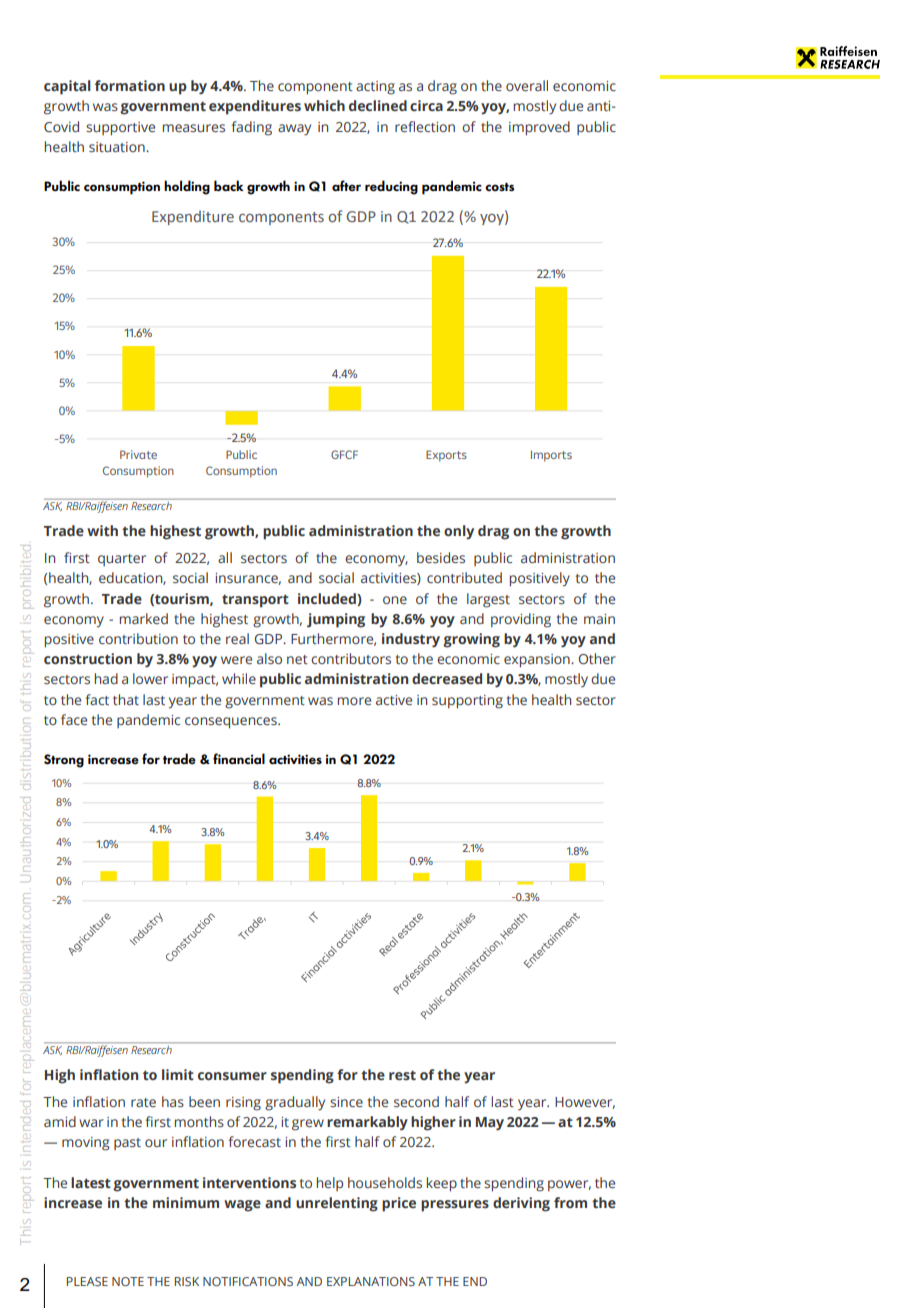  I want to click on included, so click(328, 598).
